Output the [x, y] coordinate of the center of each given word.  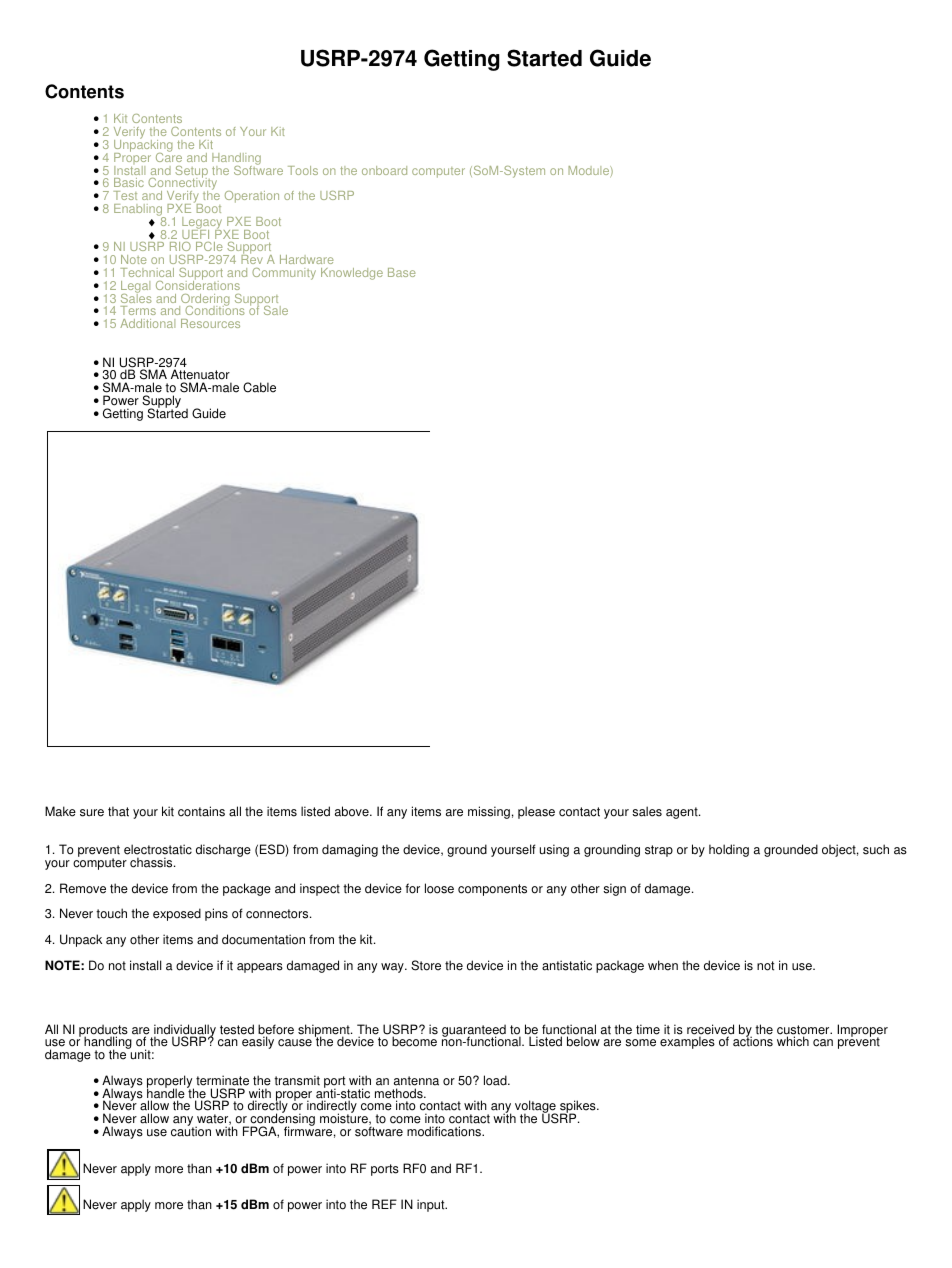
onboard [384, 170]
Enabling [139, 211]
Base [402, 272]
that [118, 811]
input [432, 1205]
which [793, 1041]
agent [683, 813]
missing [489, 812]
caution [191, 1131]
